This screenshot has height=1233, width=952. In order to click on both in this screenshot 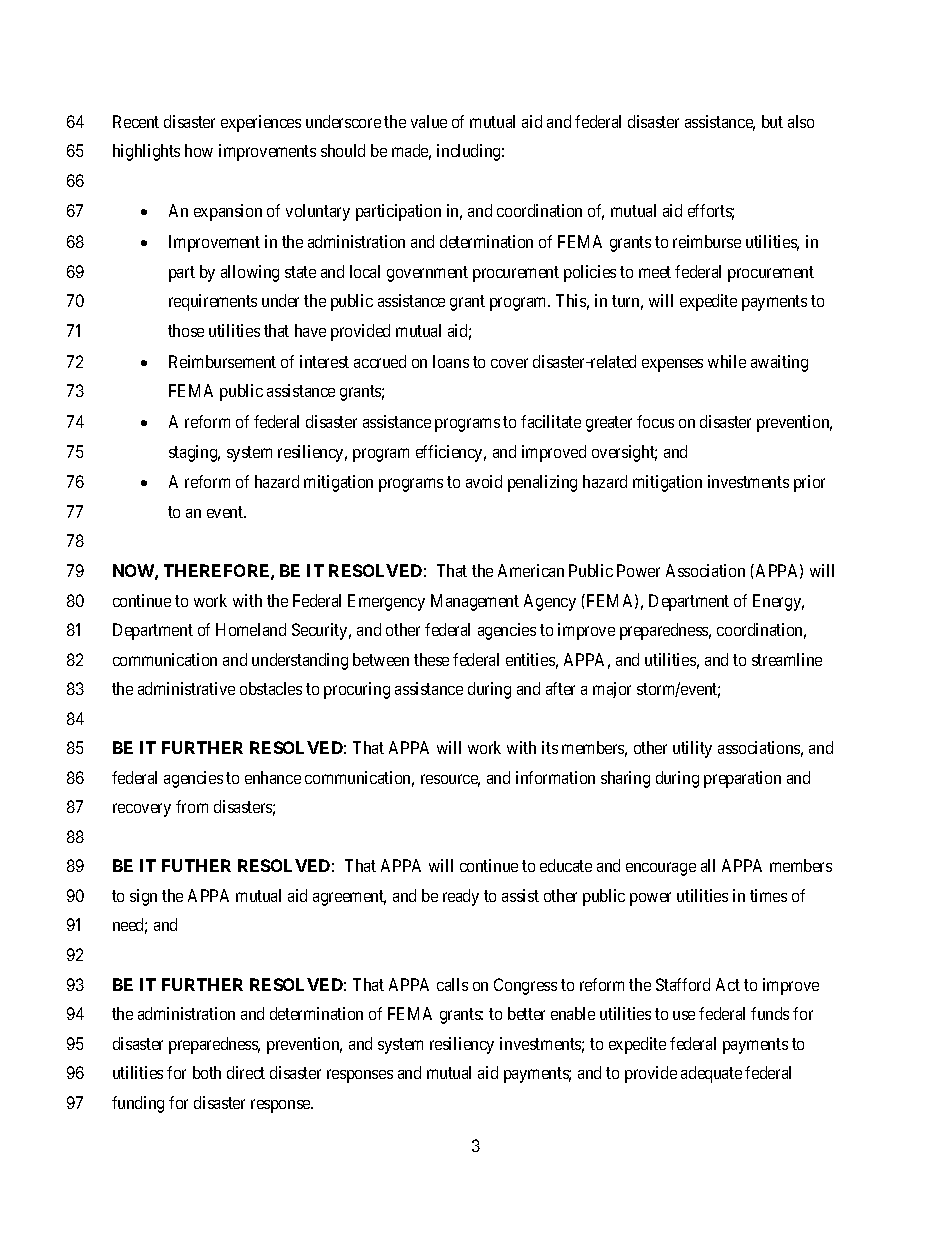, I will do `click(207, 1072)`.
